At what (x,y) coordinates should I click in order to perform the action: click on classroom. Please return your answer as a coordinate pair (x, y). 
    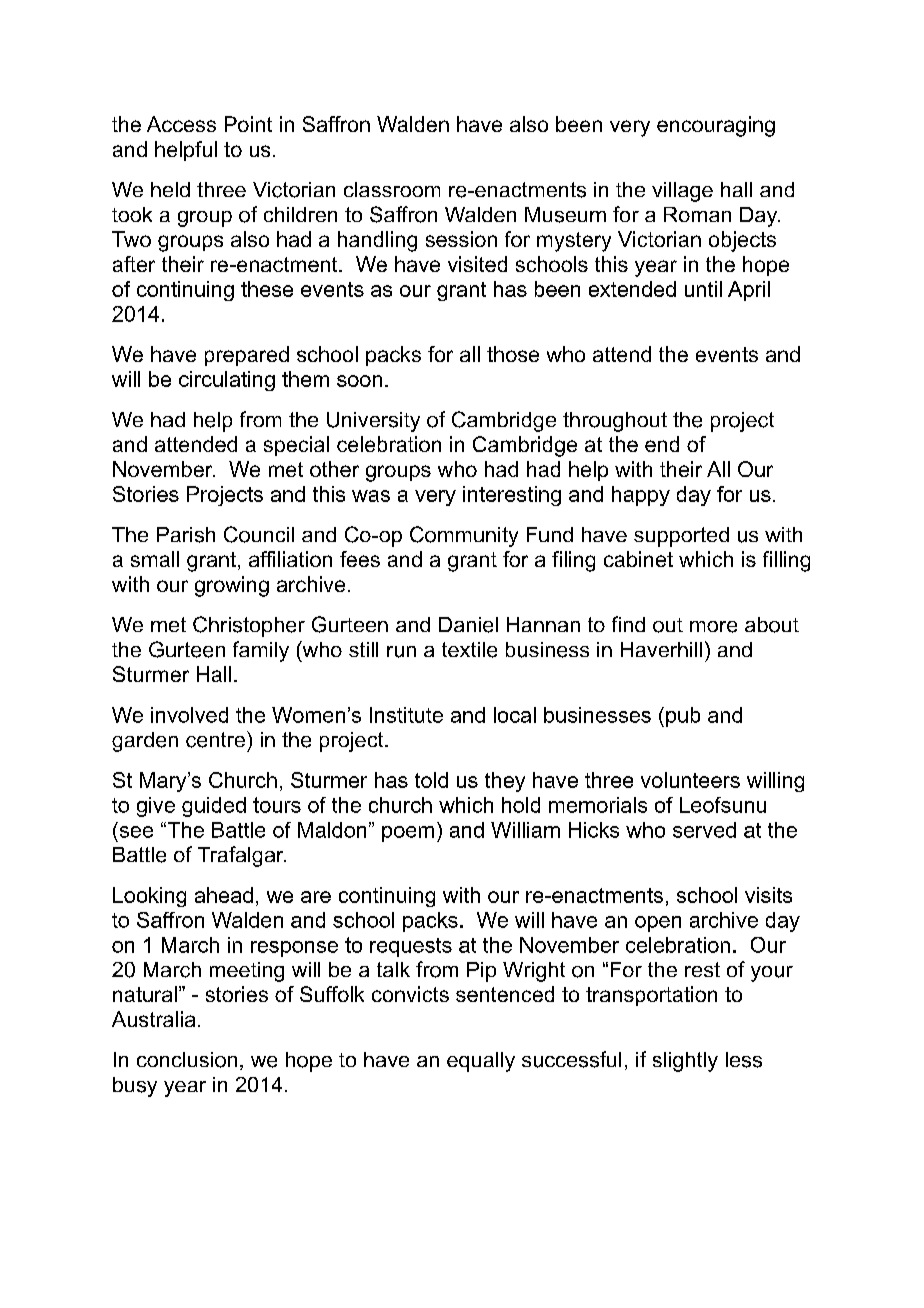
    Looking at the image, I should click on (392, 189).
